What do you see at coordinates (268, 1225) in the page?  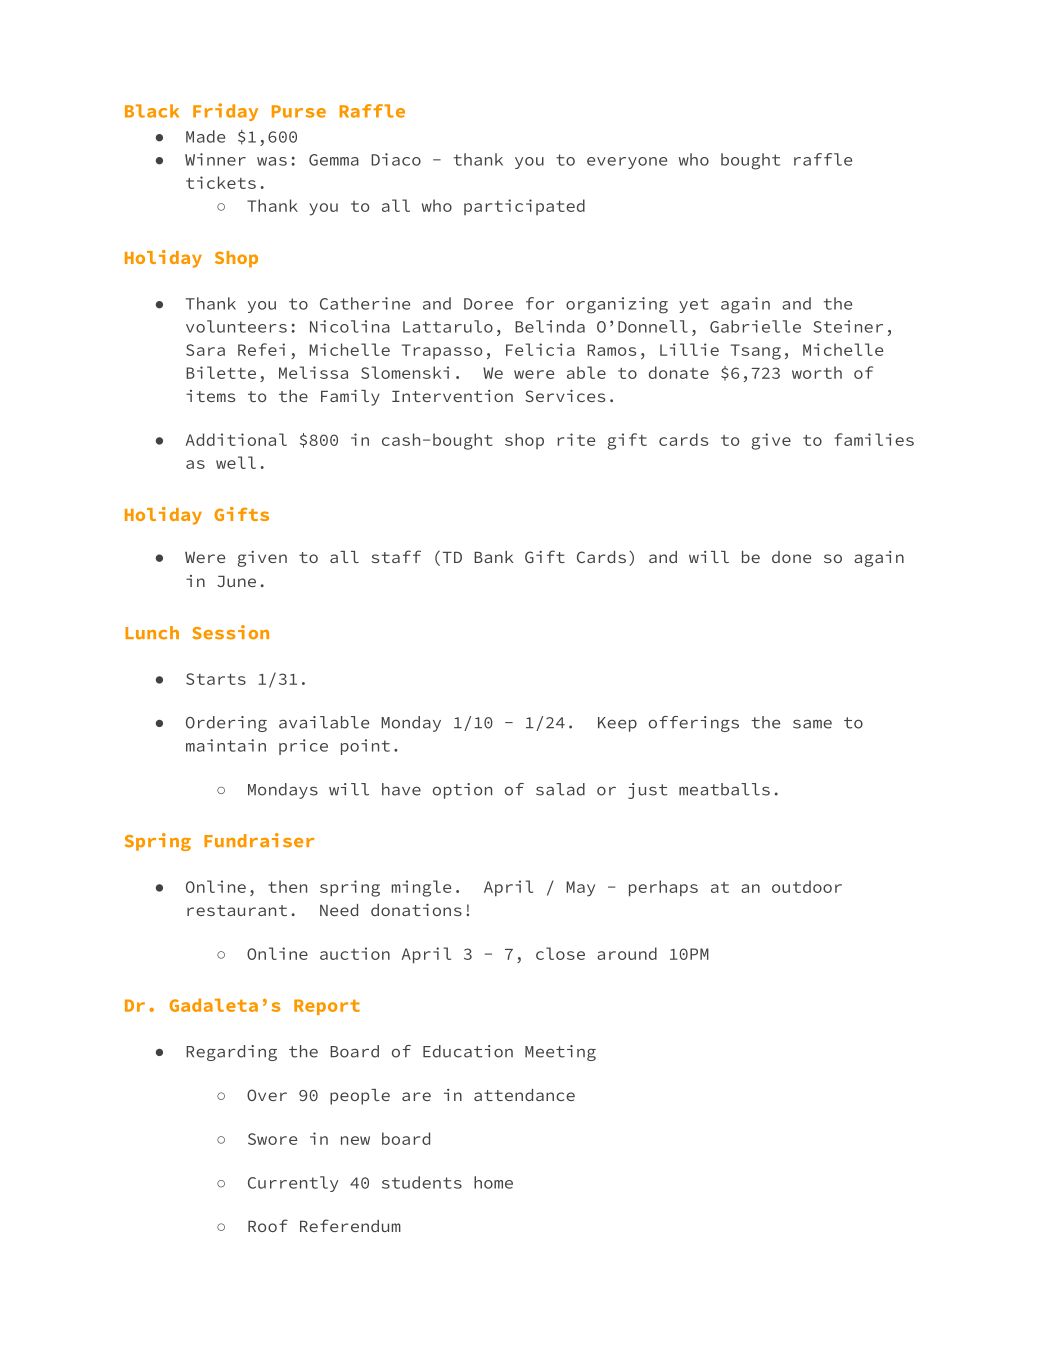 I see `Roof` at bounding box center [268, 1225].
